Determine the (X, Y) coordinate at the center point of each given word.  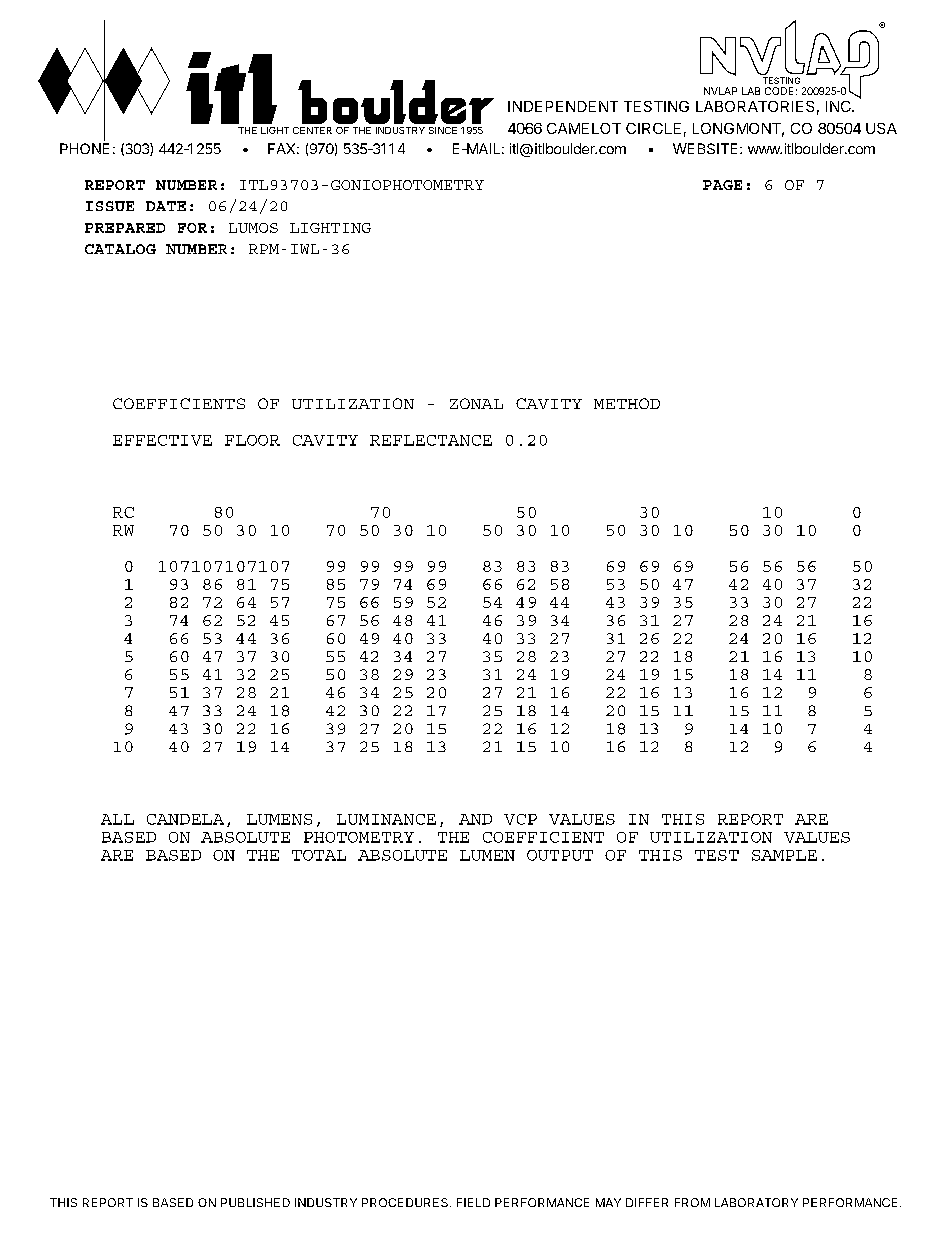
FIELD (473, 1202)
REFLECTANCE (431, 440)
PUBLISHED (255, 1202)
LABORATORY (756, 1202)
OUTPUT (560, 855)
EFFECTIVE (162, 440)
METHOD (627, 403)
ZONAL (476, 403)
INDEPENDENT (563, 106)
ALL (117, 819)
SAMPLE (784, 855)
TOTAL (319, 855)
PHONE (84, 148)
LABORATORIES (755, 106)
